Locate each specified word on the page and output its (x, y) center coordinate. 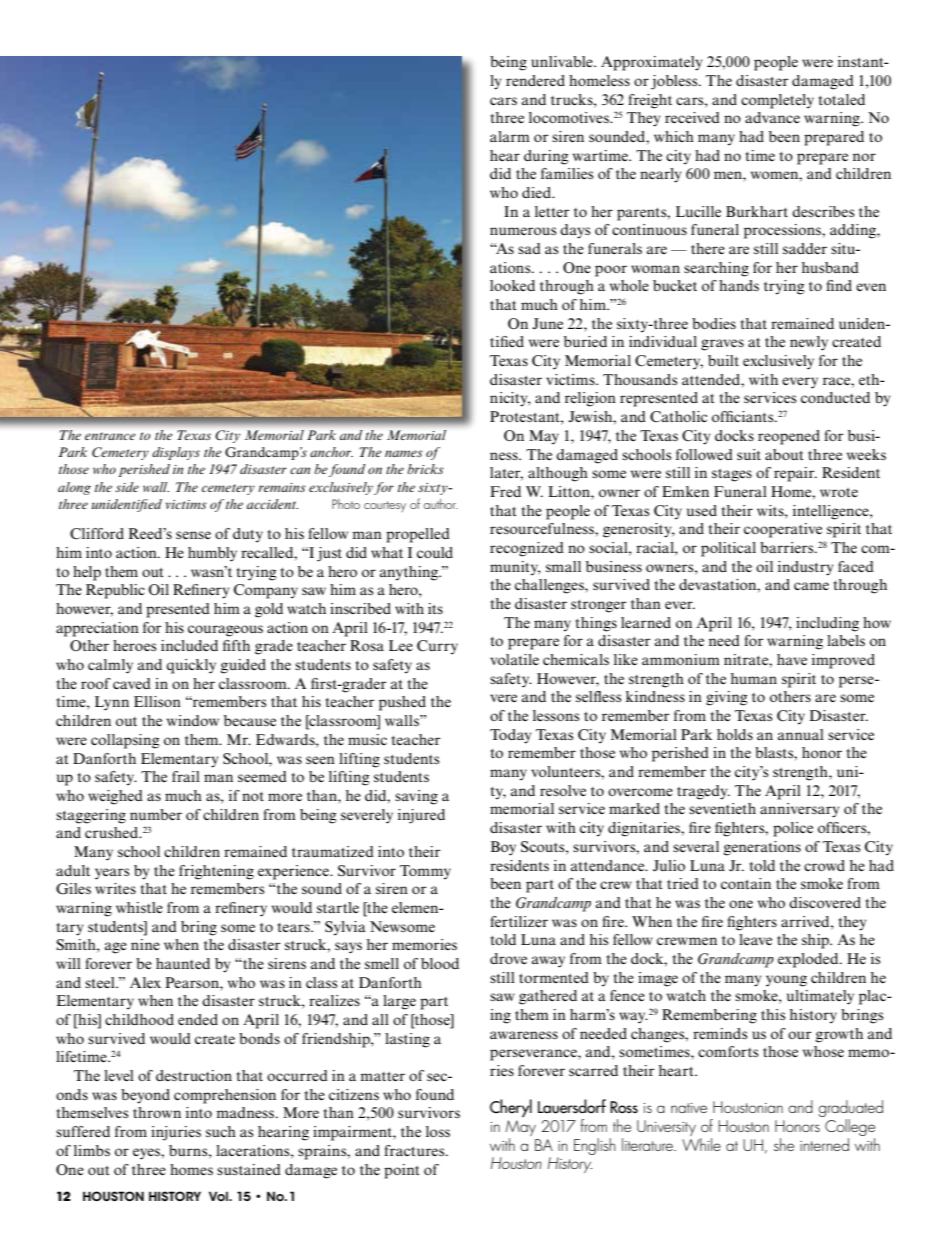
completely (777, 101)
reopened (789, 437)
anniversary (800, 810)
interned (824, 1144)
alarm (510, 136)
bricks (425, 469)
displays (176, 453)
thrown (157, 1112)
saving (416, 797)
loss (438, 1131)
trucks (573, 99)
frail (186, 776)
